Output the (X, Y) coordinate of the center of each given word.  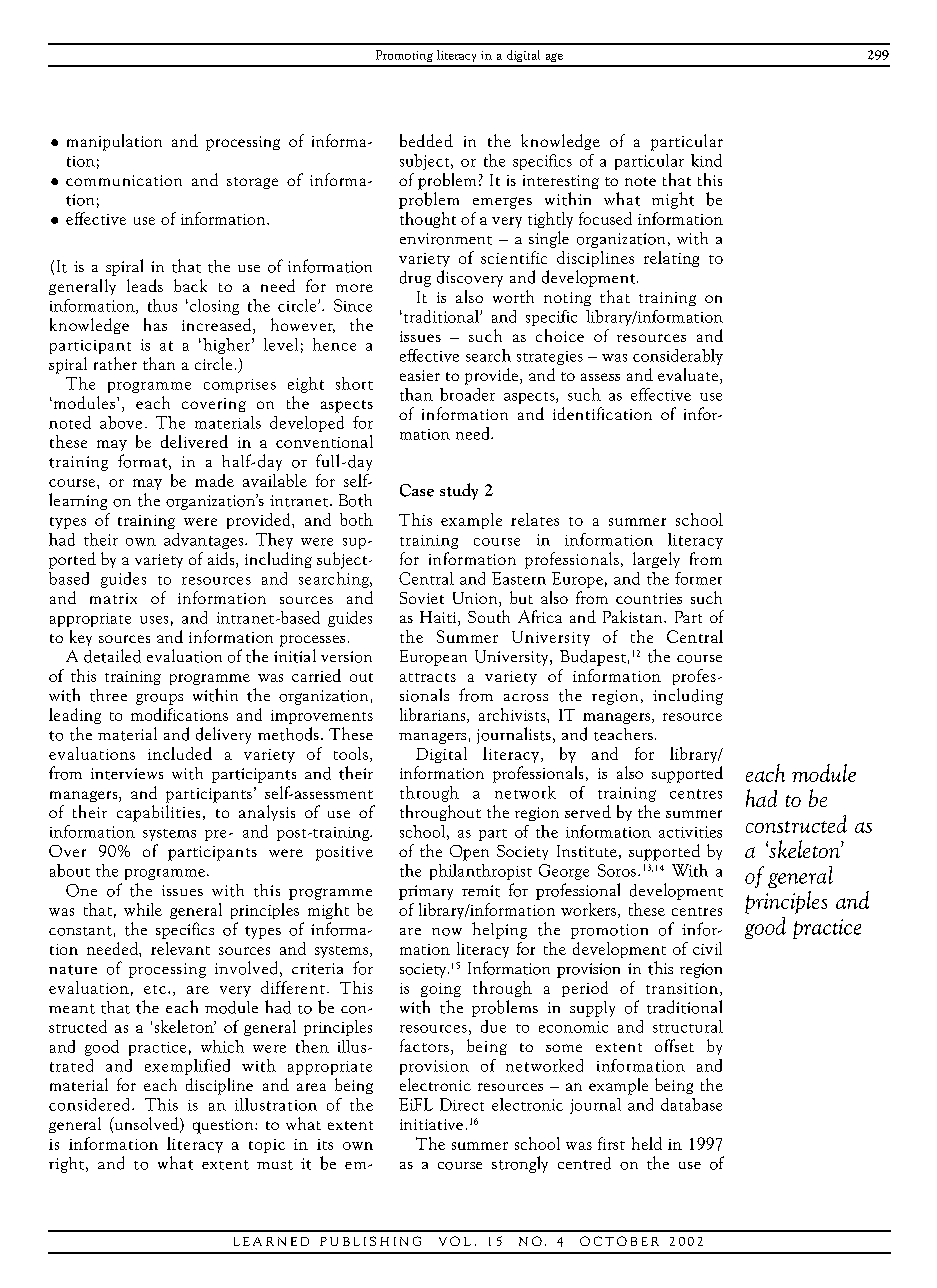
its (325, 1144)
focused (605, 218)
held (647, 1143)
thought (428, 220)
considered (91, 1104)
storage (252, 183)
